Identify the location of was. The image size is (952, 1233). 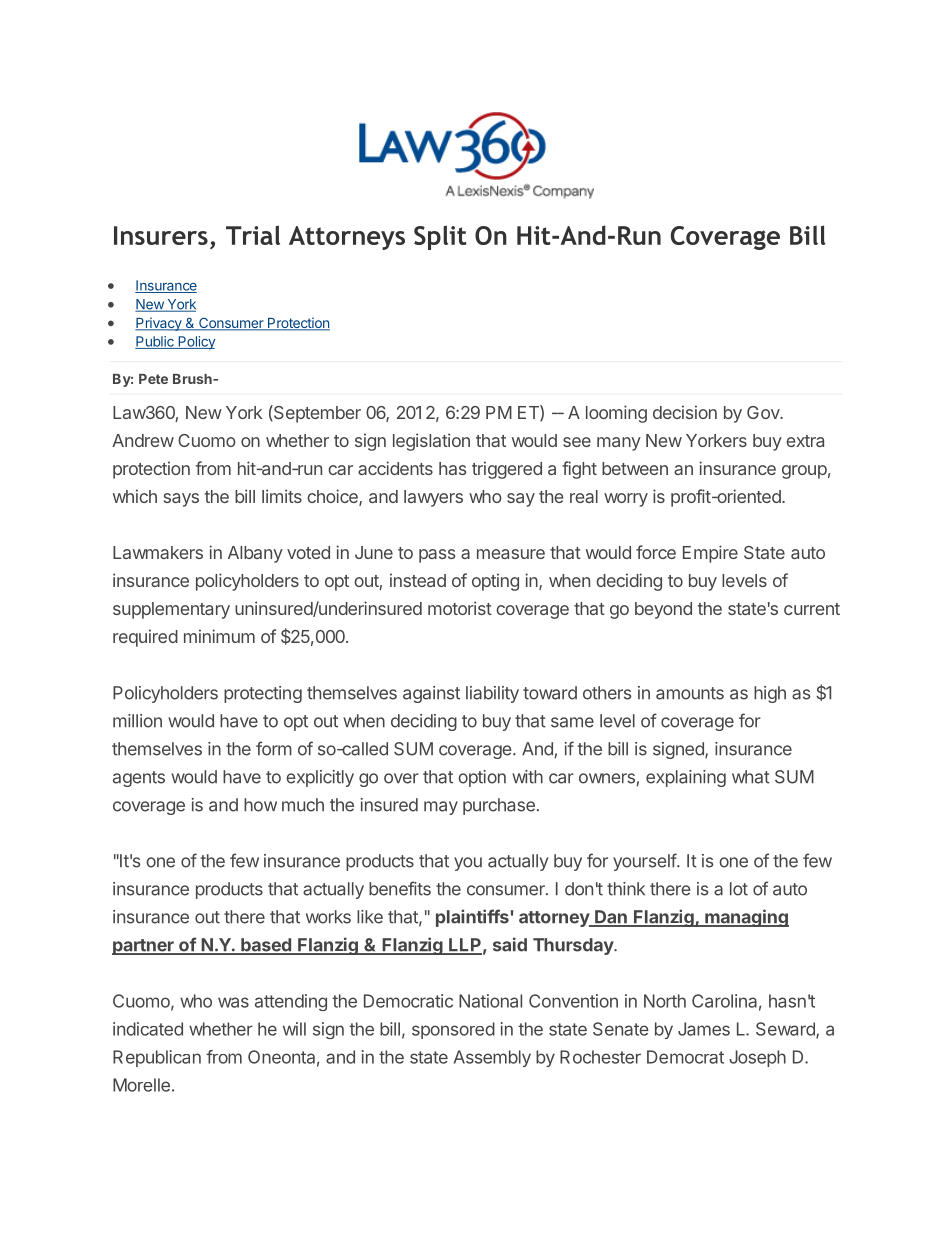
(233, 1002).
